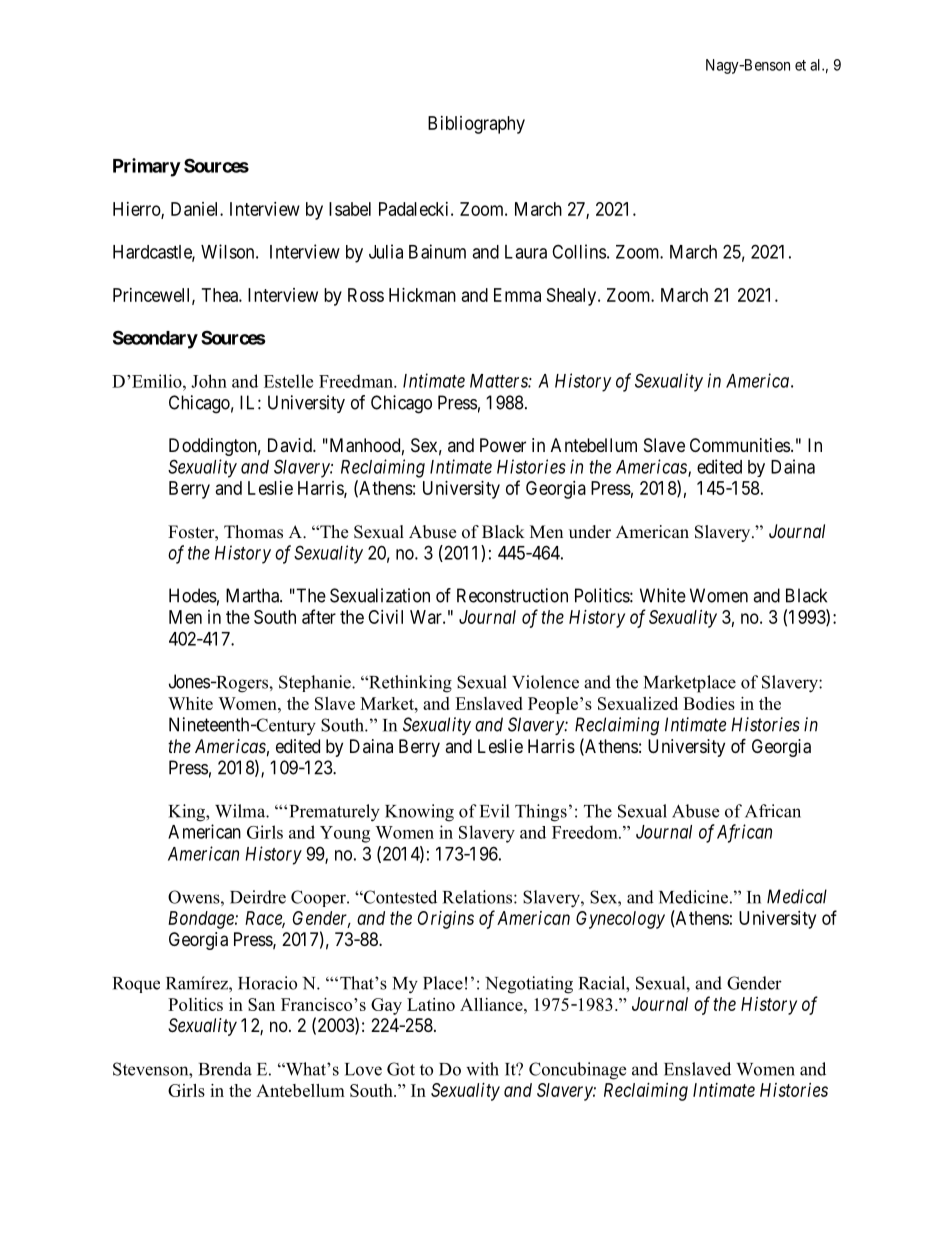  What do you see at coordinates (579, 251) in the page?
I see `Collins` at bounding box center [579, 251].
